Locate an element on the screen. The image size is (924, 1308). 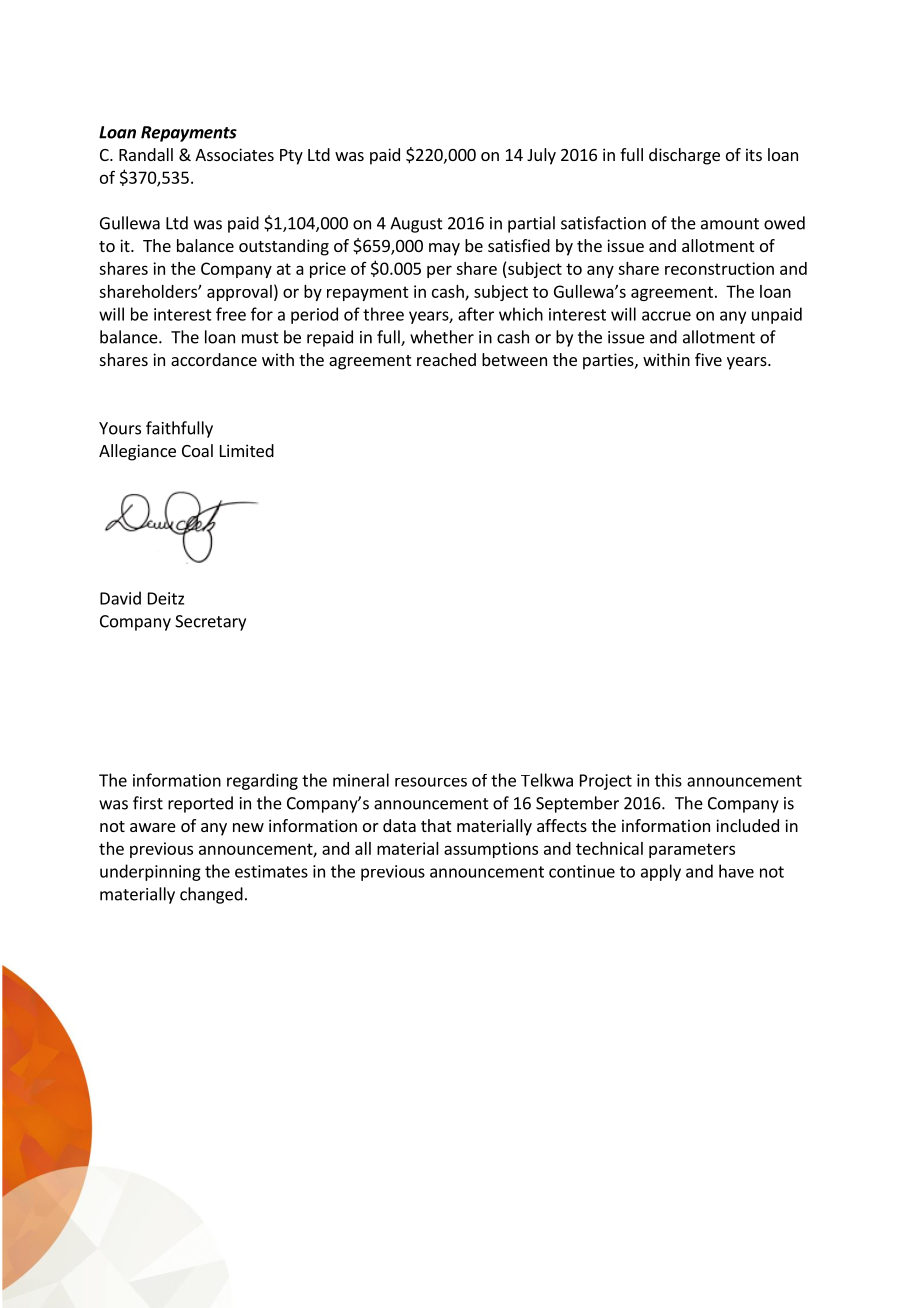
five is located at coordinates (708, 359).
